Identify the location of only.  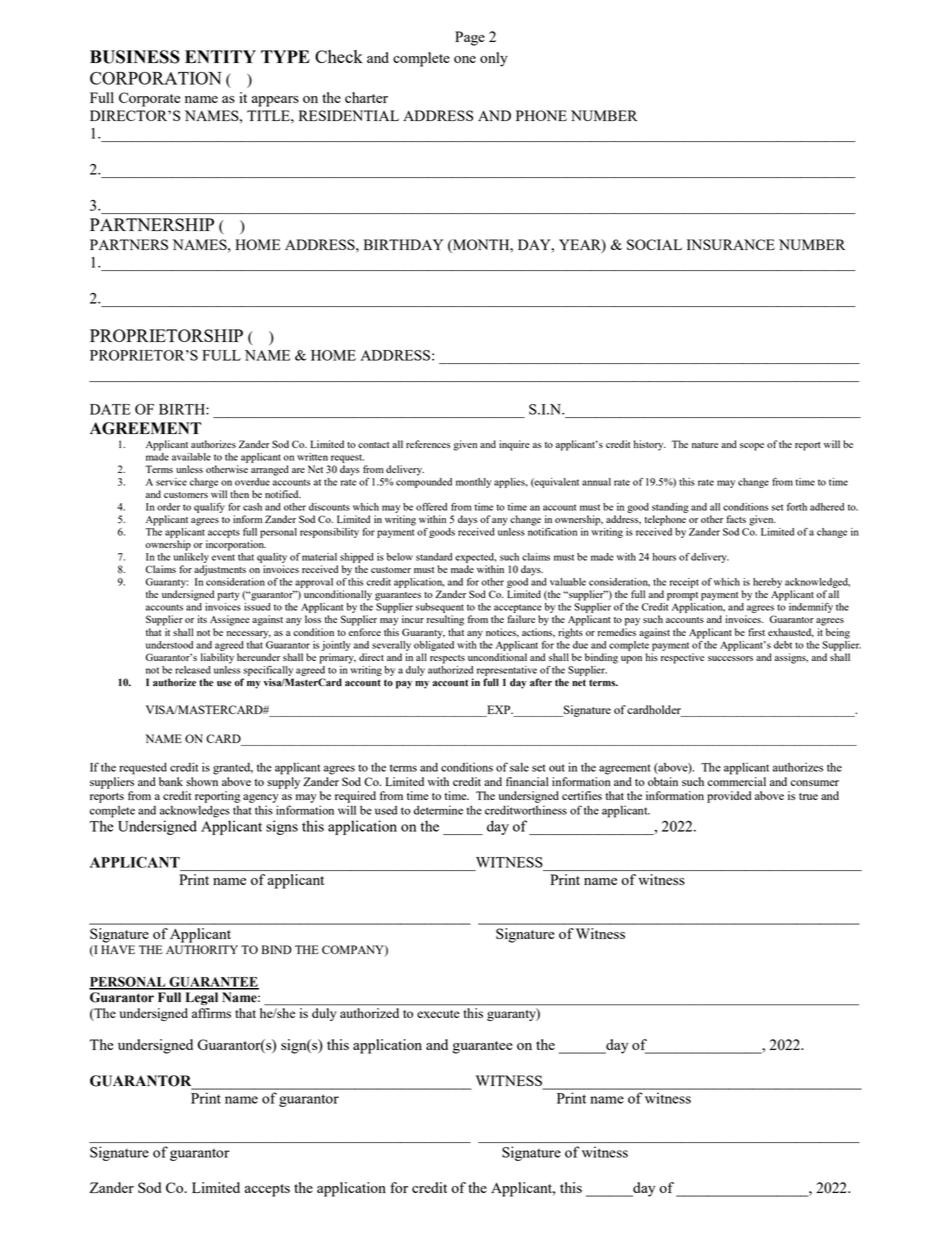
(494, 59).
